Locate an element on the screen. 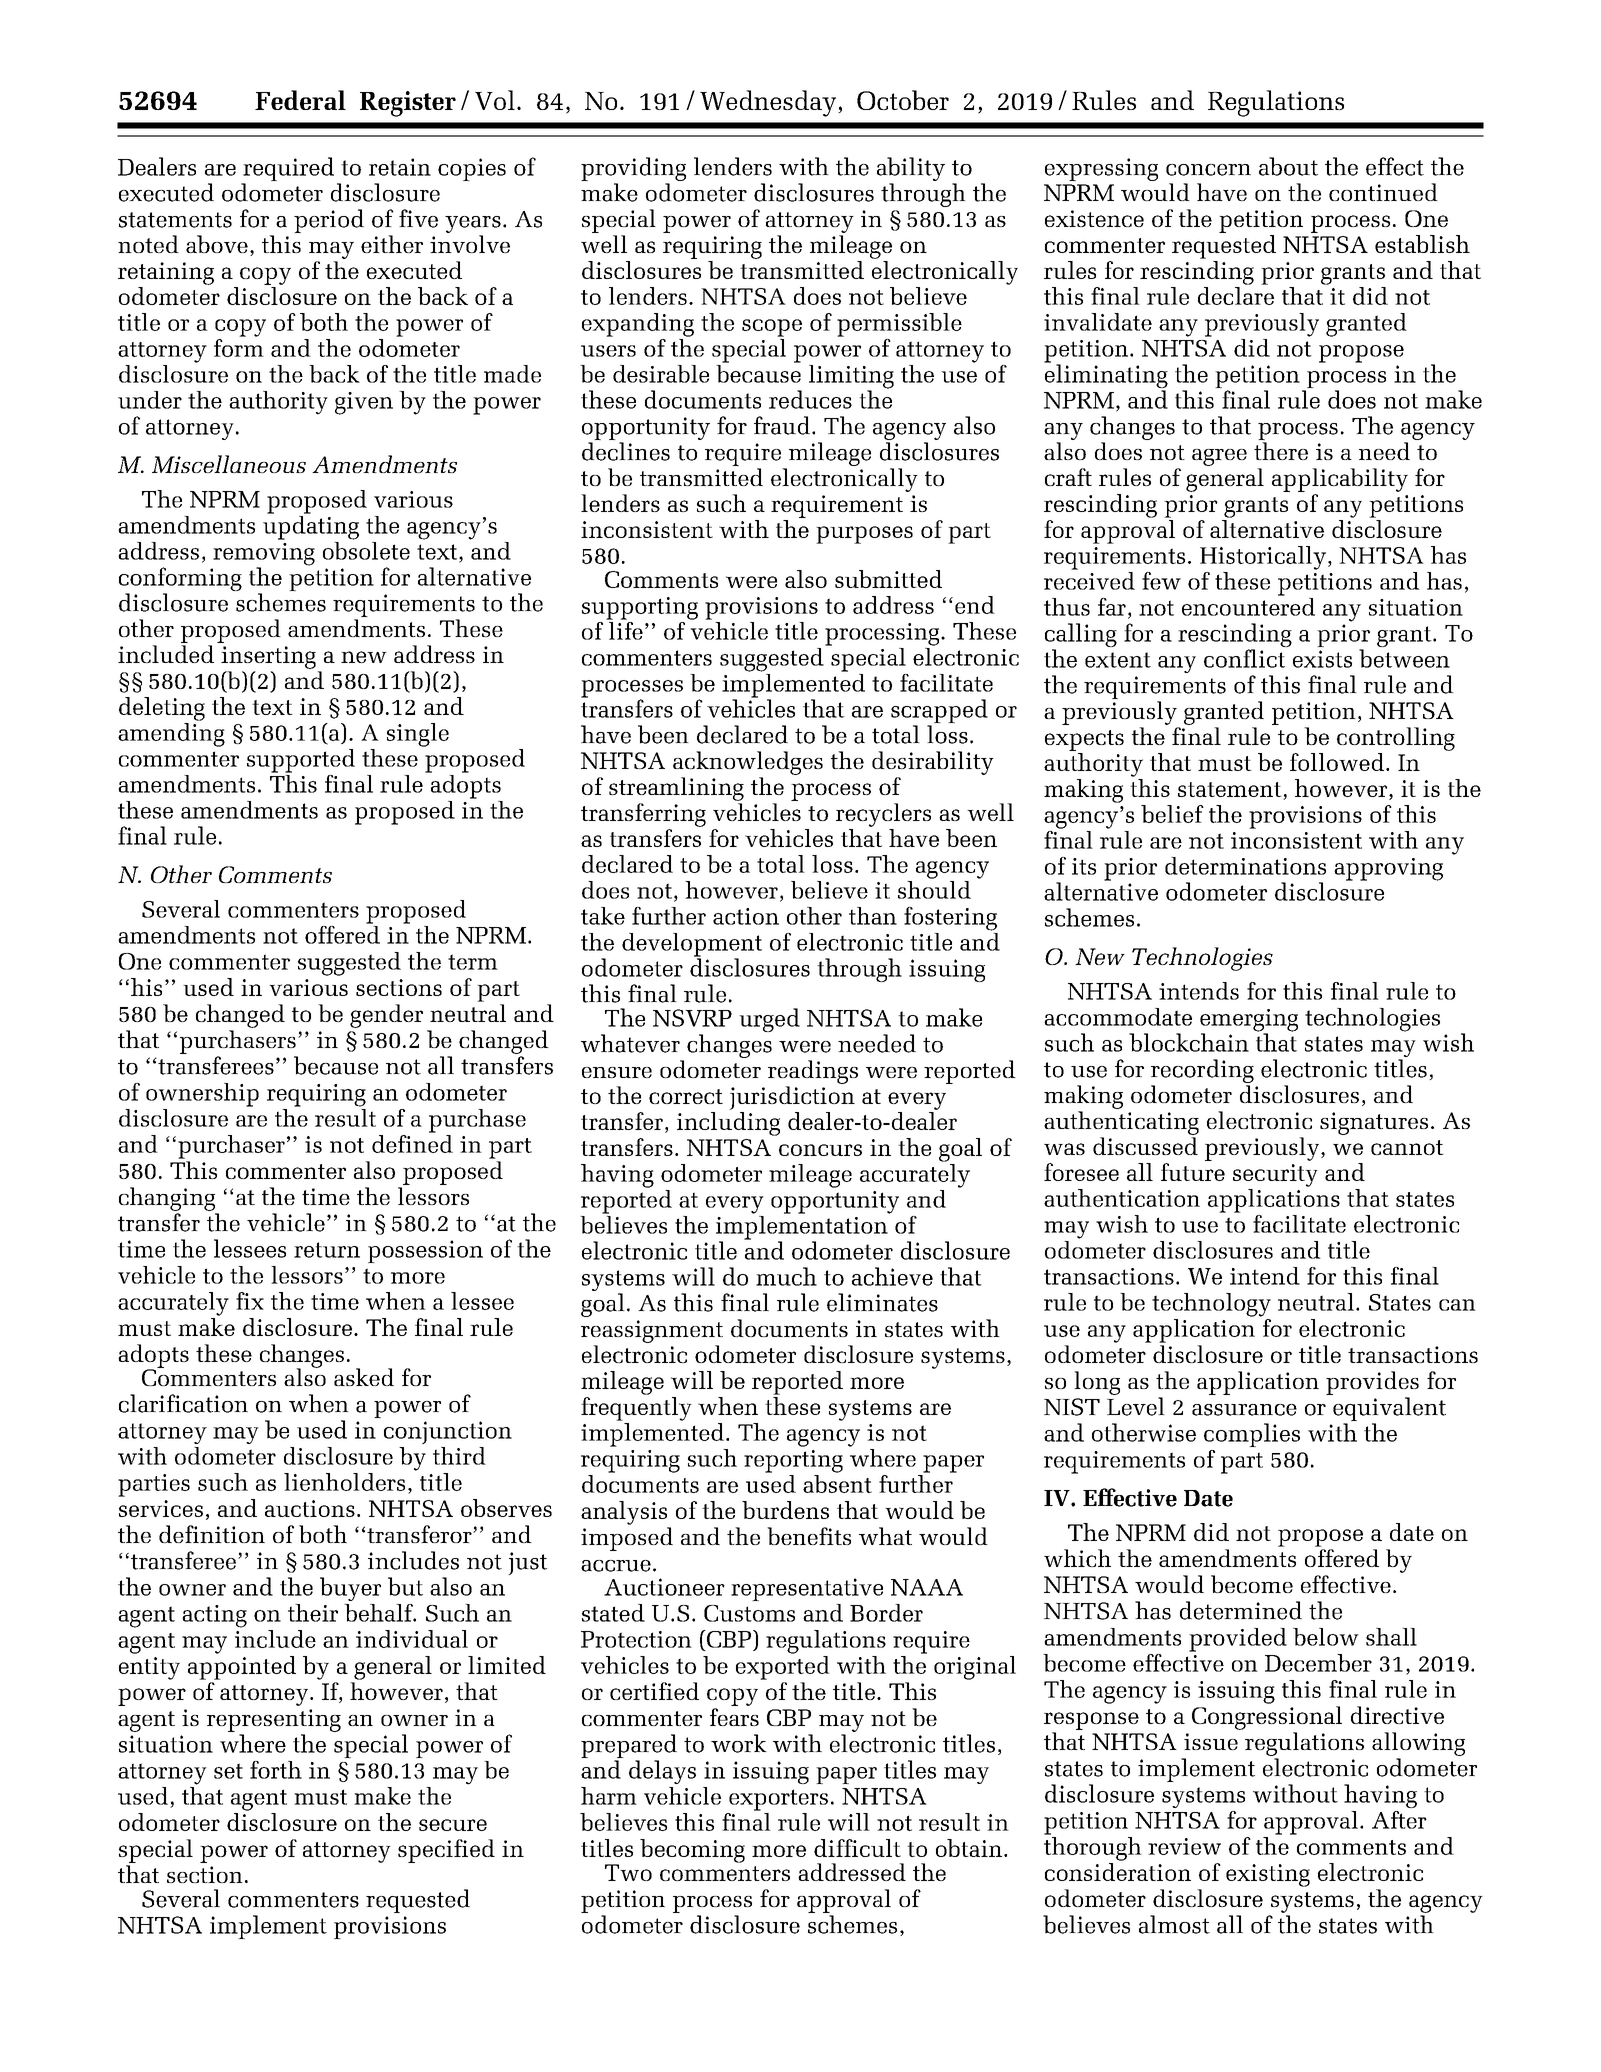 The width and height of the screenshot is (1601, 2072). urged is located at coordinates (769, 1020).
